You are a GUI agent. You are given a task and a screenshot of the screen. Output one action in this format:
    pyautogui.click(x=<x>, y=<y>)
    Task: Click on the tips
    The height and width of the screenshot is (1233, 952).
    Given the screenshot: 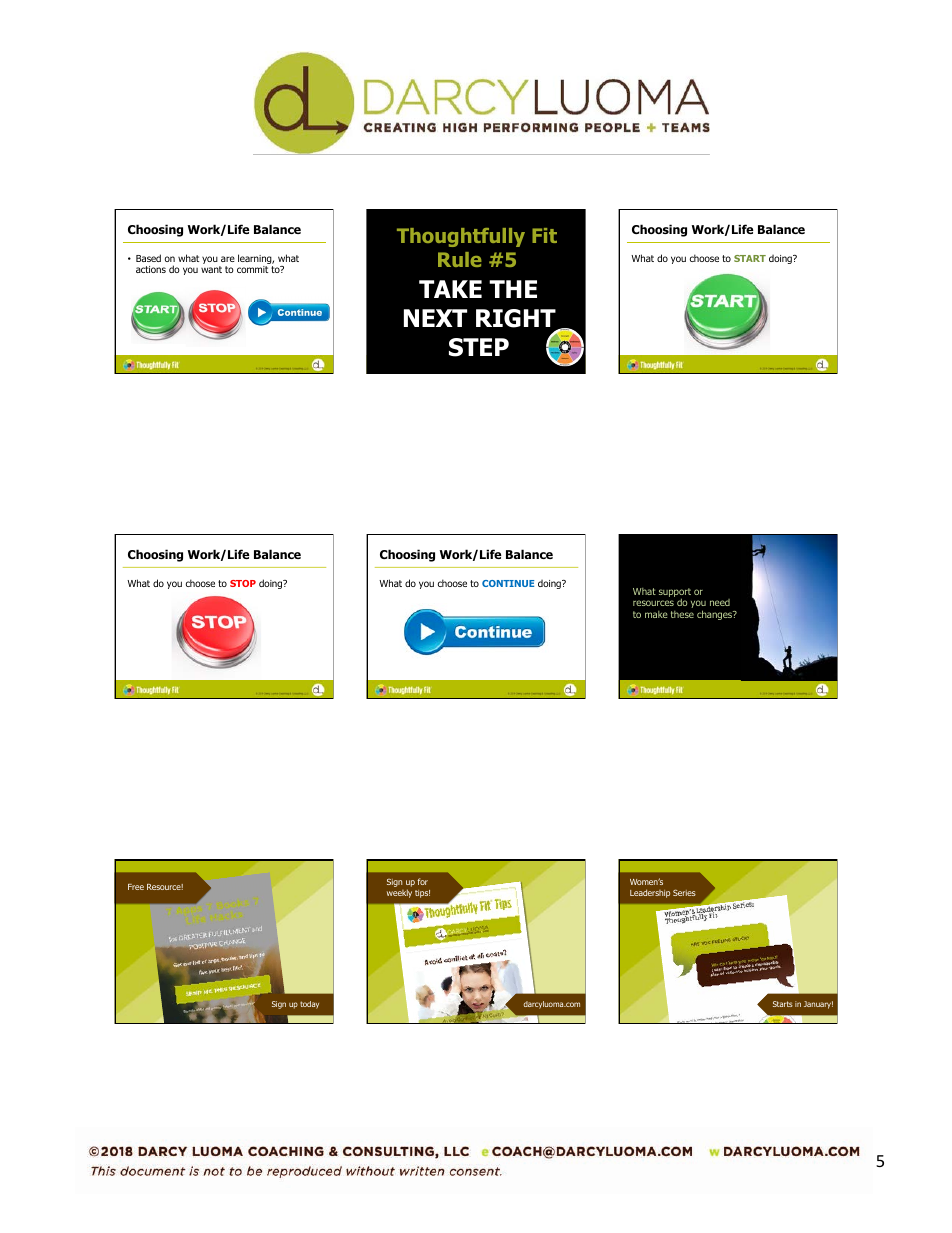 What is the action you would take?
    pyautogui.click(x=422, y=894)
